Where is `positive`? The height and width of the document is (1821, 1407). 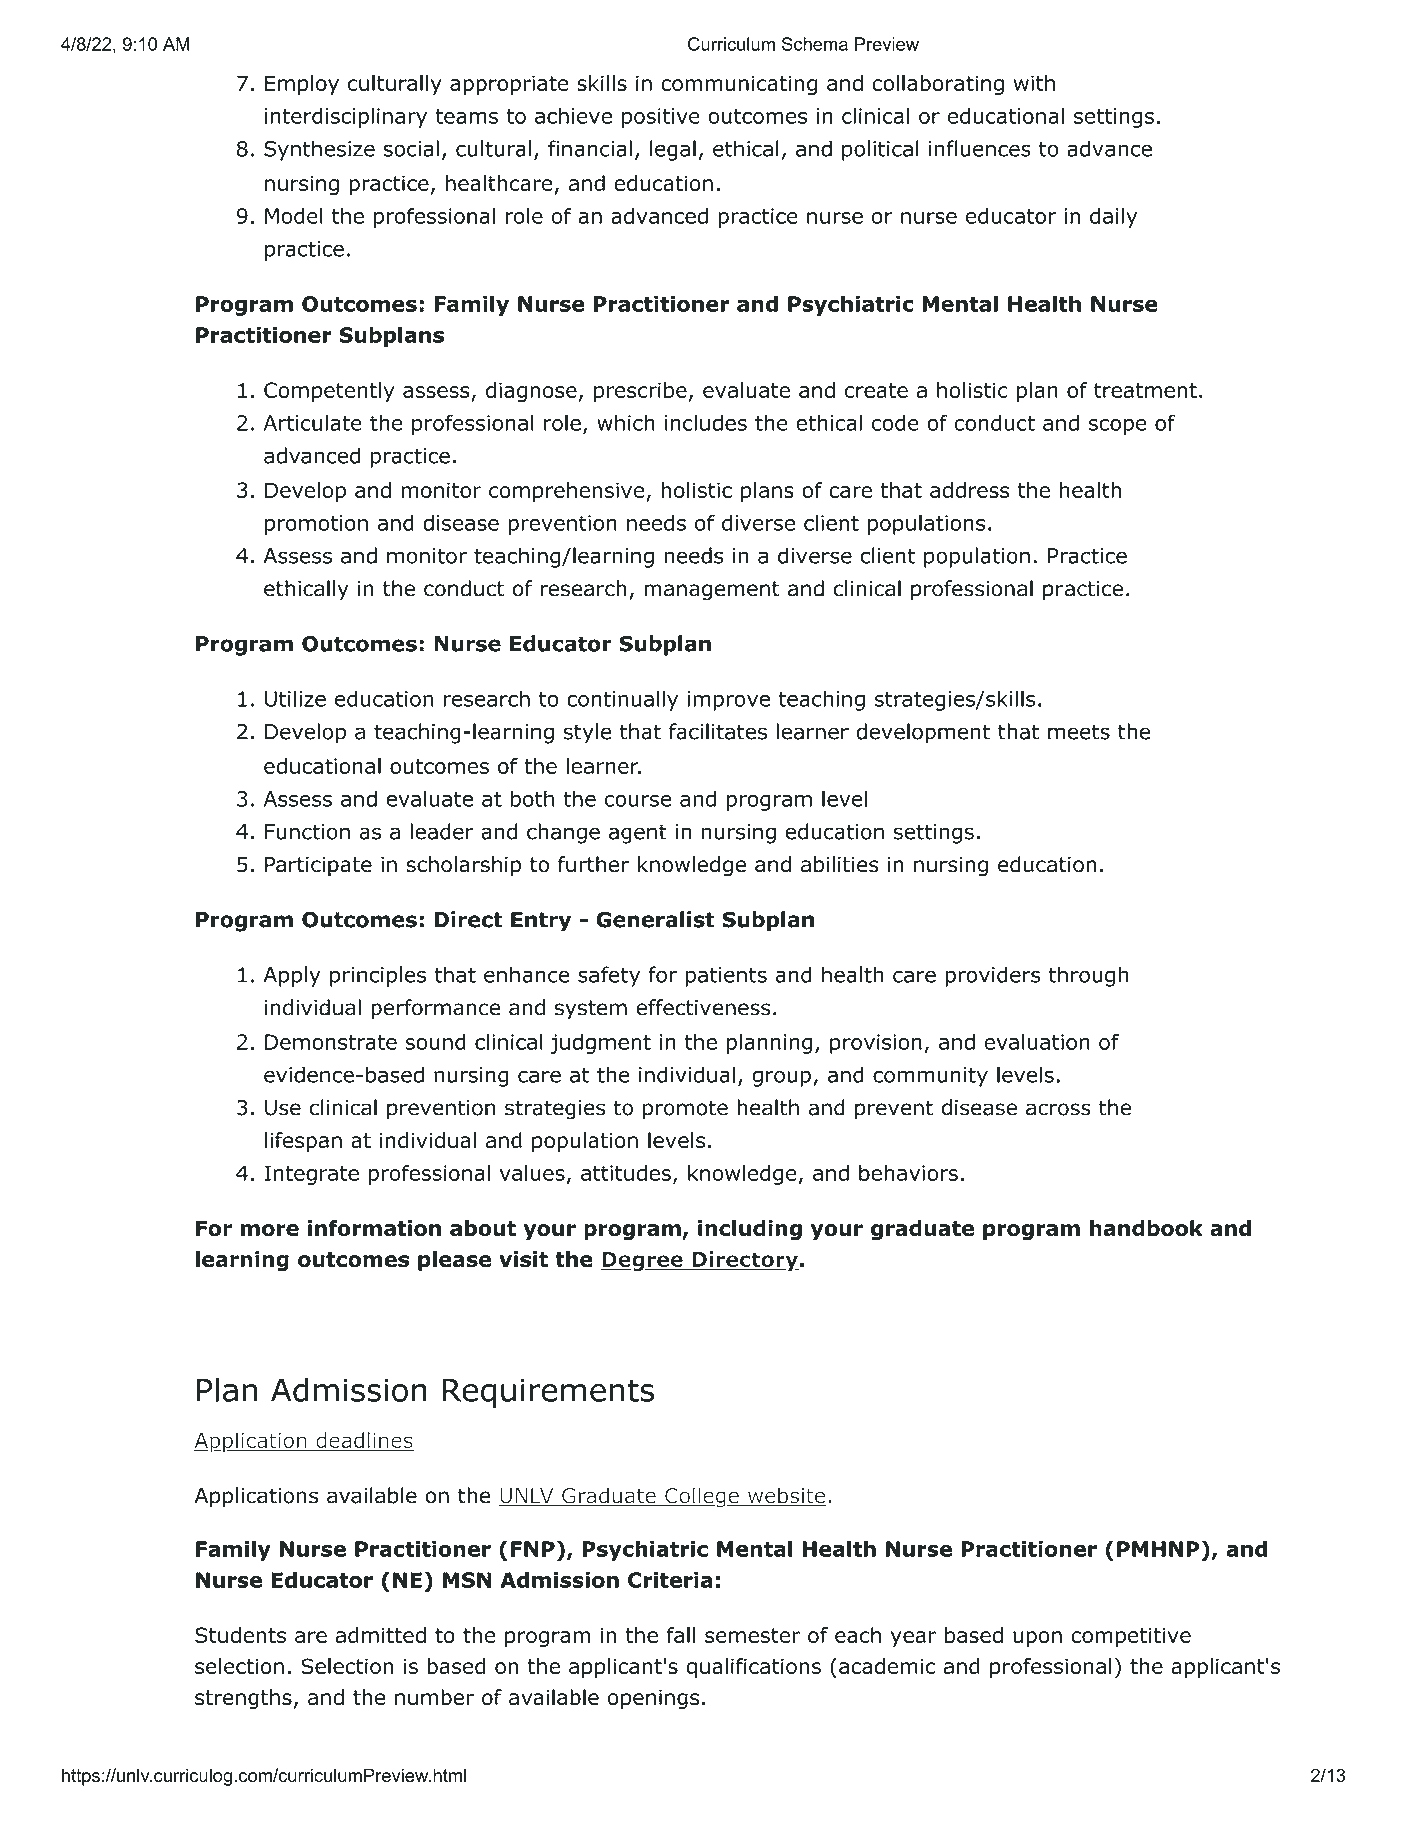
positive is located at coordinates (661, 118).
